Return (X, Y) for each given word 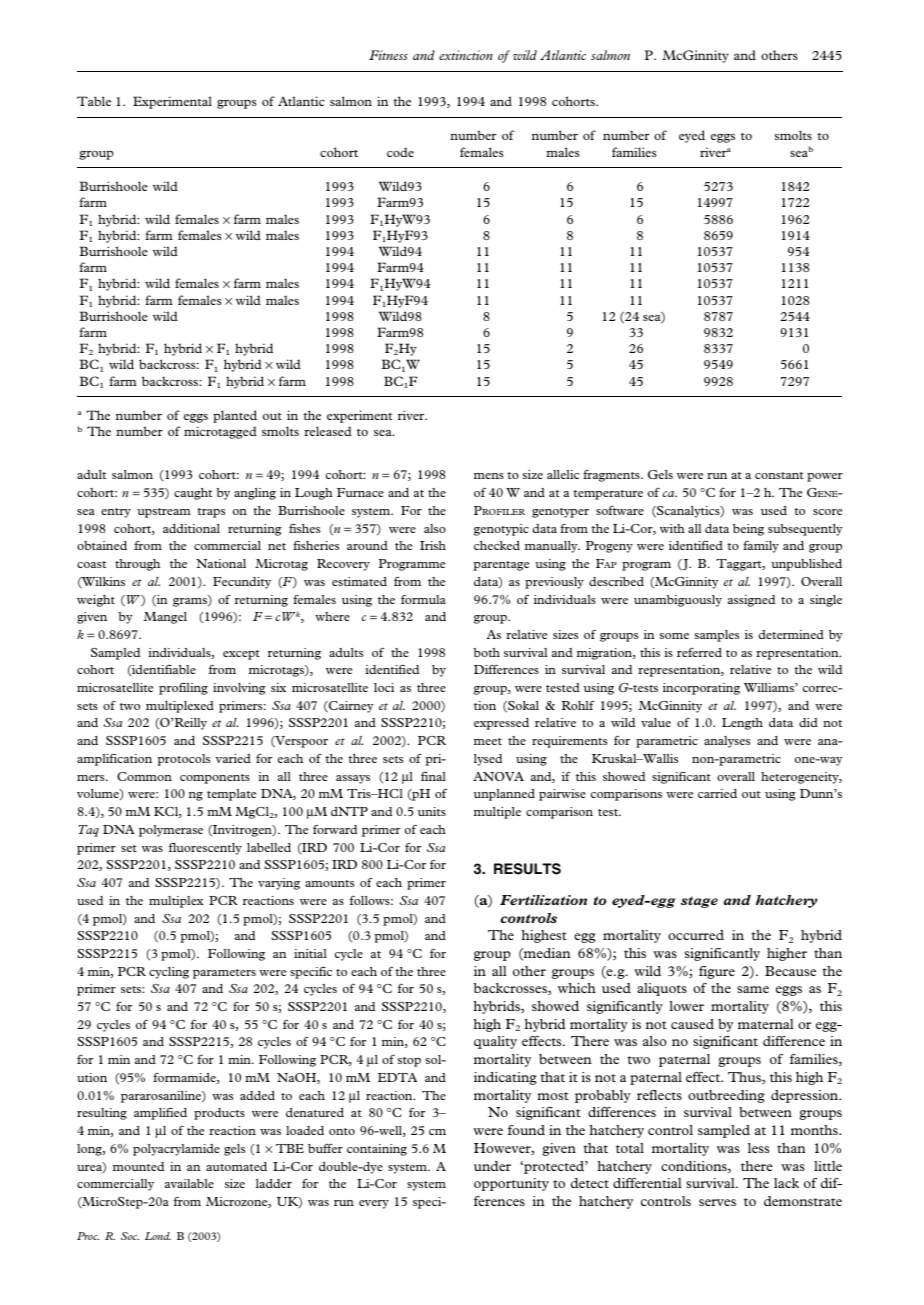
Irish (433, 545)
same (753, 989)
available (189, 1183)
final (433, 776)
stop (409, 1062)
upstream (164, 513)
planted (235, 416)
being (748, 530)
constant (779, 475)
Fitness (388, 55)
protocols (184, 760)
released (328, 431)
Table (94, 101)
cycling (169, 973)
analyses (727, 742)
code (400, 152)
